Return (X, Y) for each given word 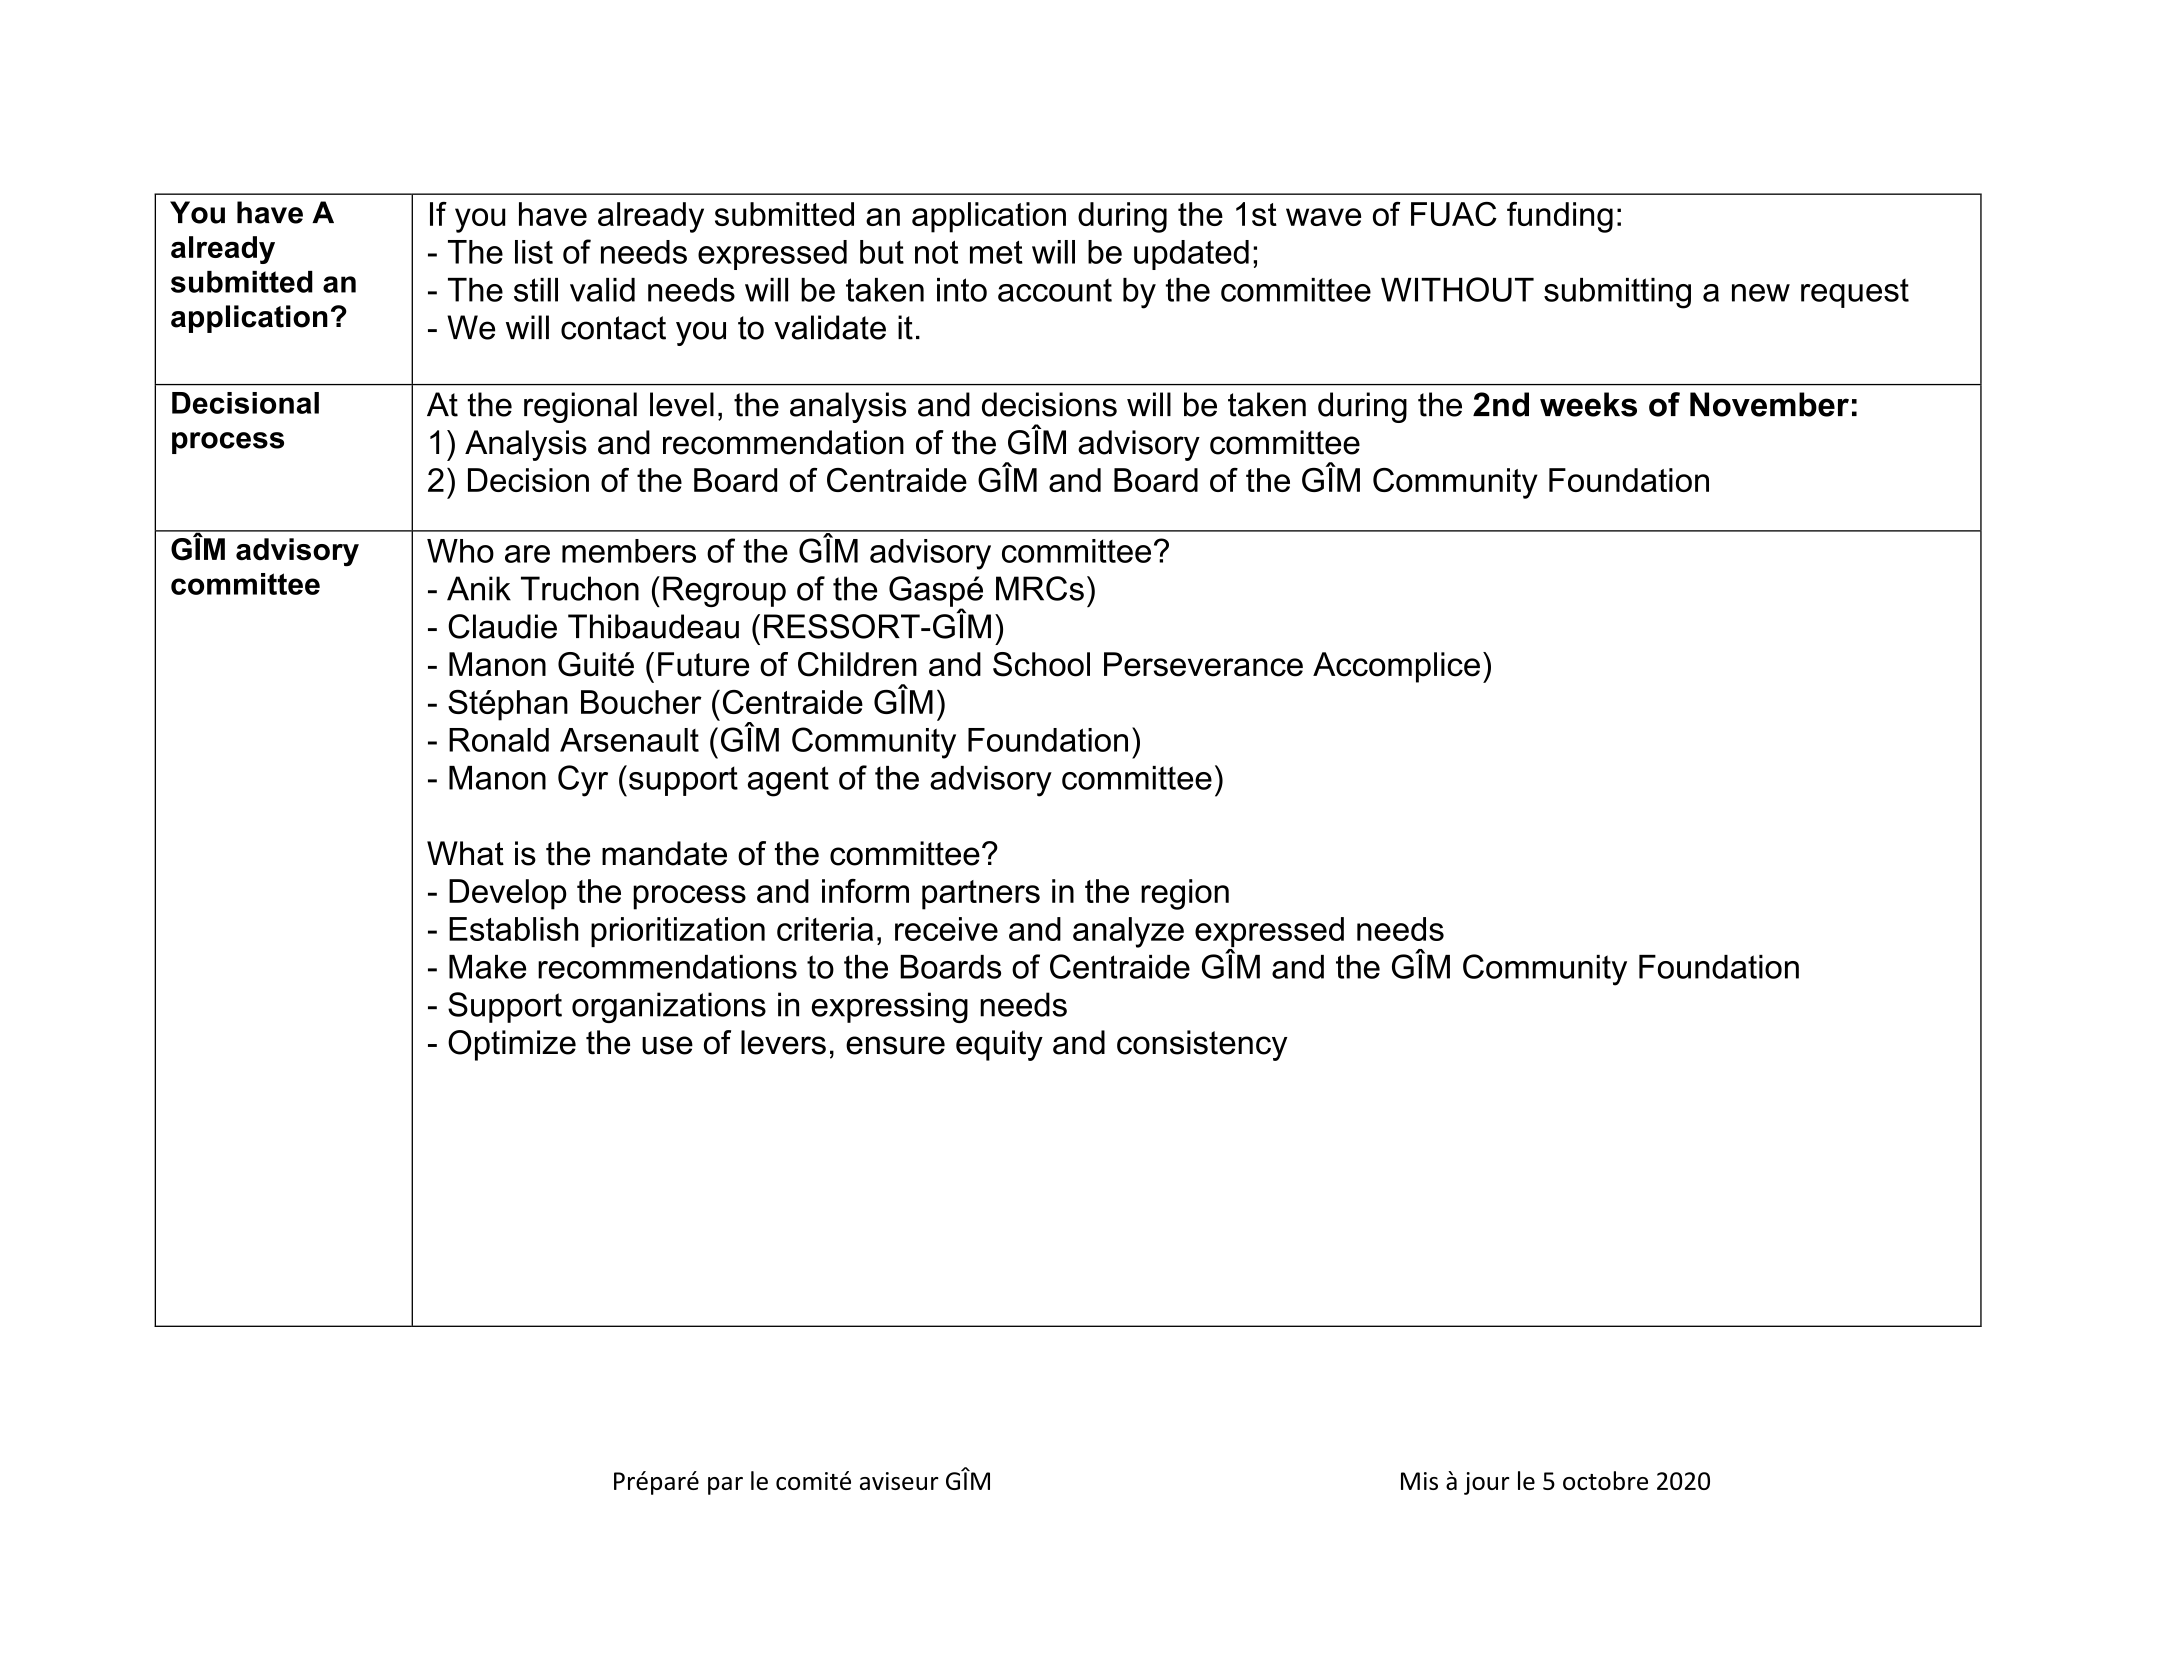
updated (1191, 255)
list (534, 252)
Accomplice (1396, 667)
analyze (1128, 932)
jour (1487, 1483)
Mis (1419, 1481)
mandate (664, 853)
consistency (1202, 1045)
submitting (1617, 293)
